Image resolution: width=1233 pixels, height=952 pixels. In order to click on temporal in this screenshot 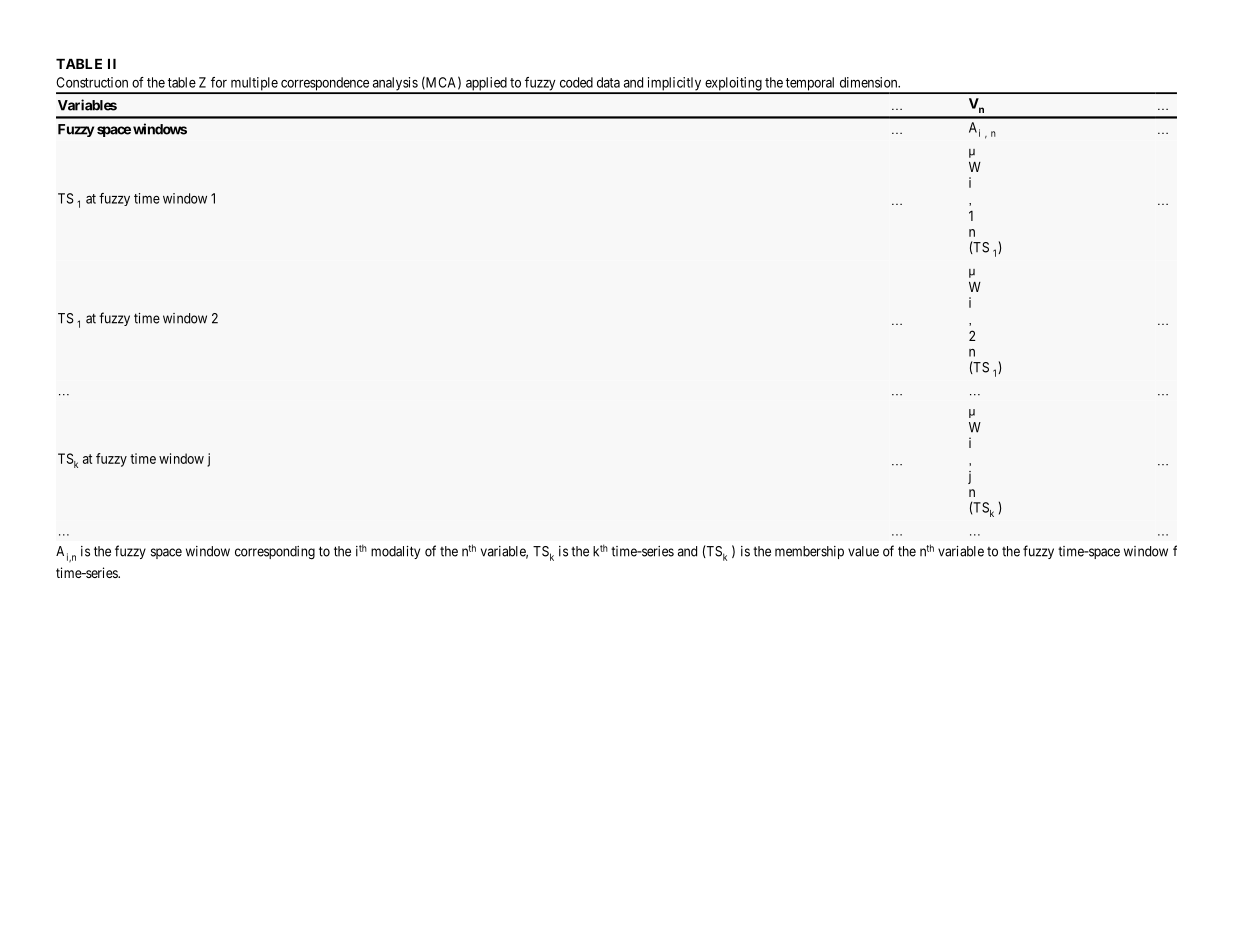, I will do `click(811, 85)`.
